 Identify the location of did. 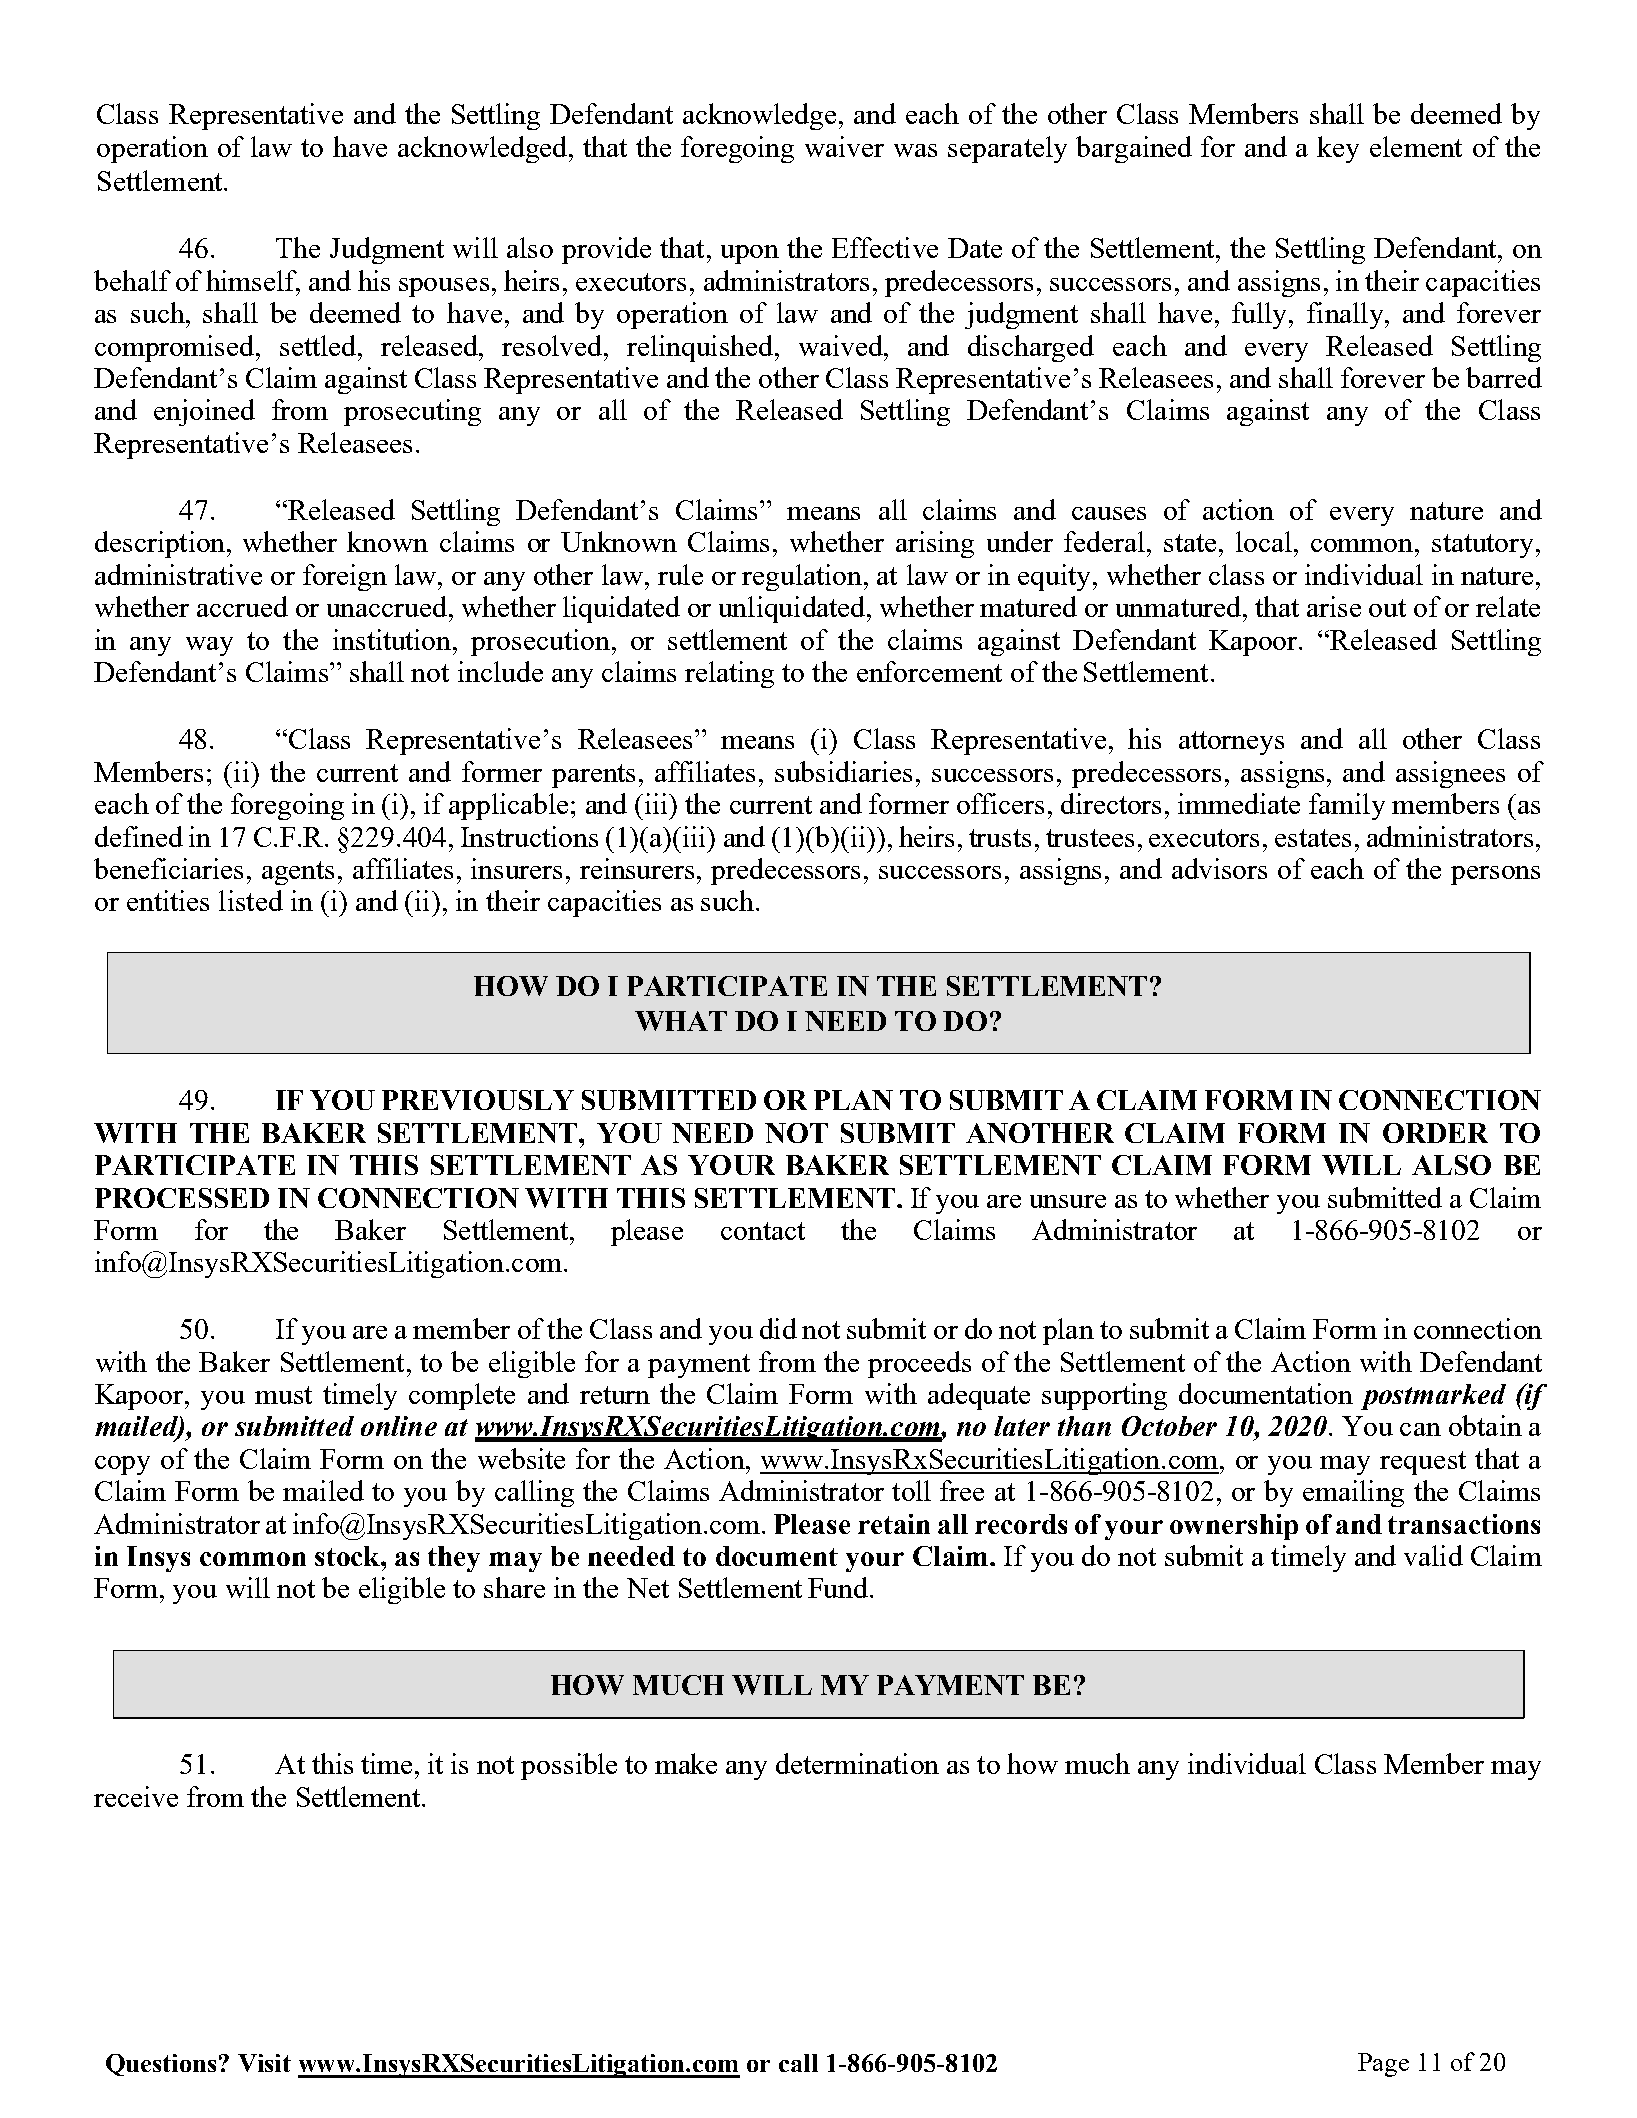
(778, 1328).
